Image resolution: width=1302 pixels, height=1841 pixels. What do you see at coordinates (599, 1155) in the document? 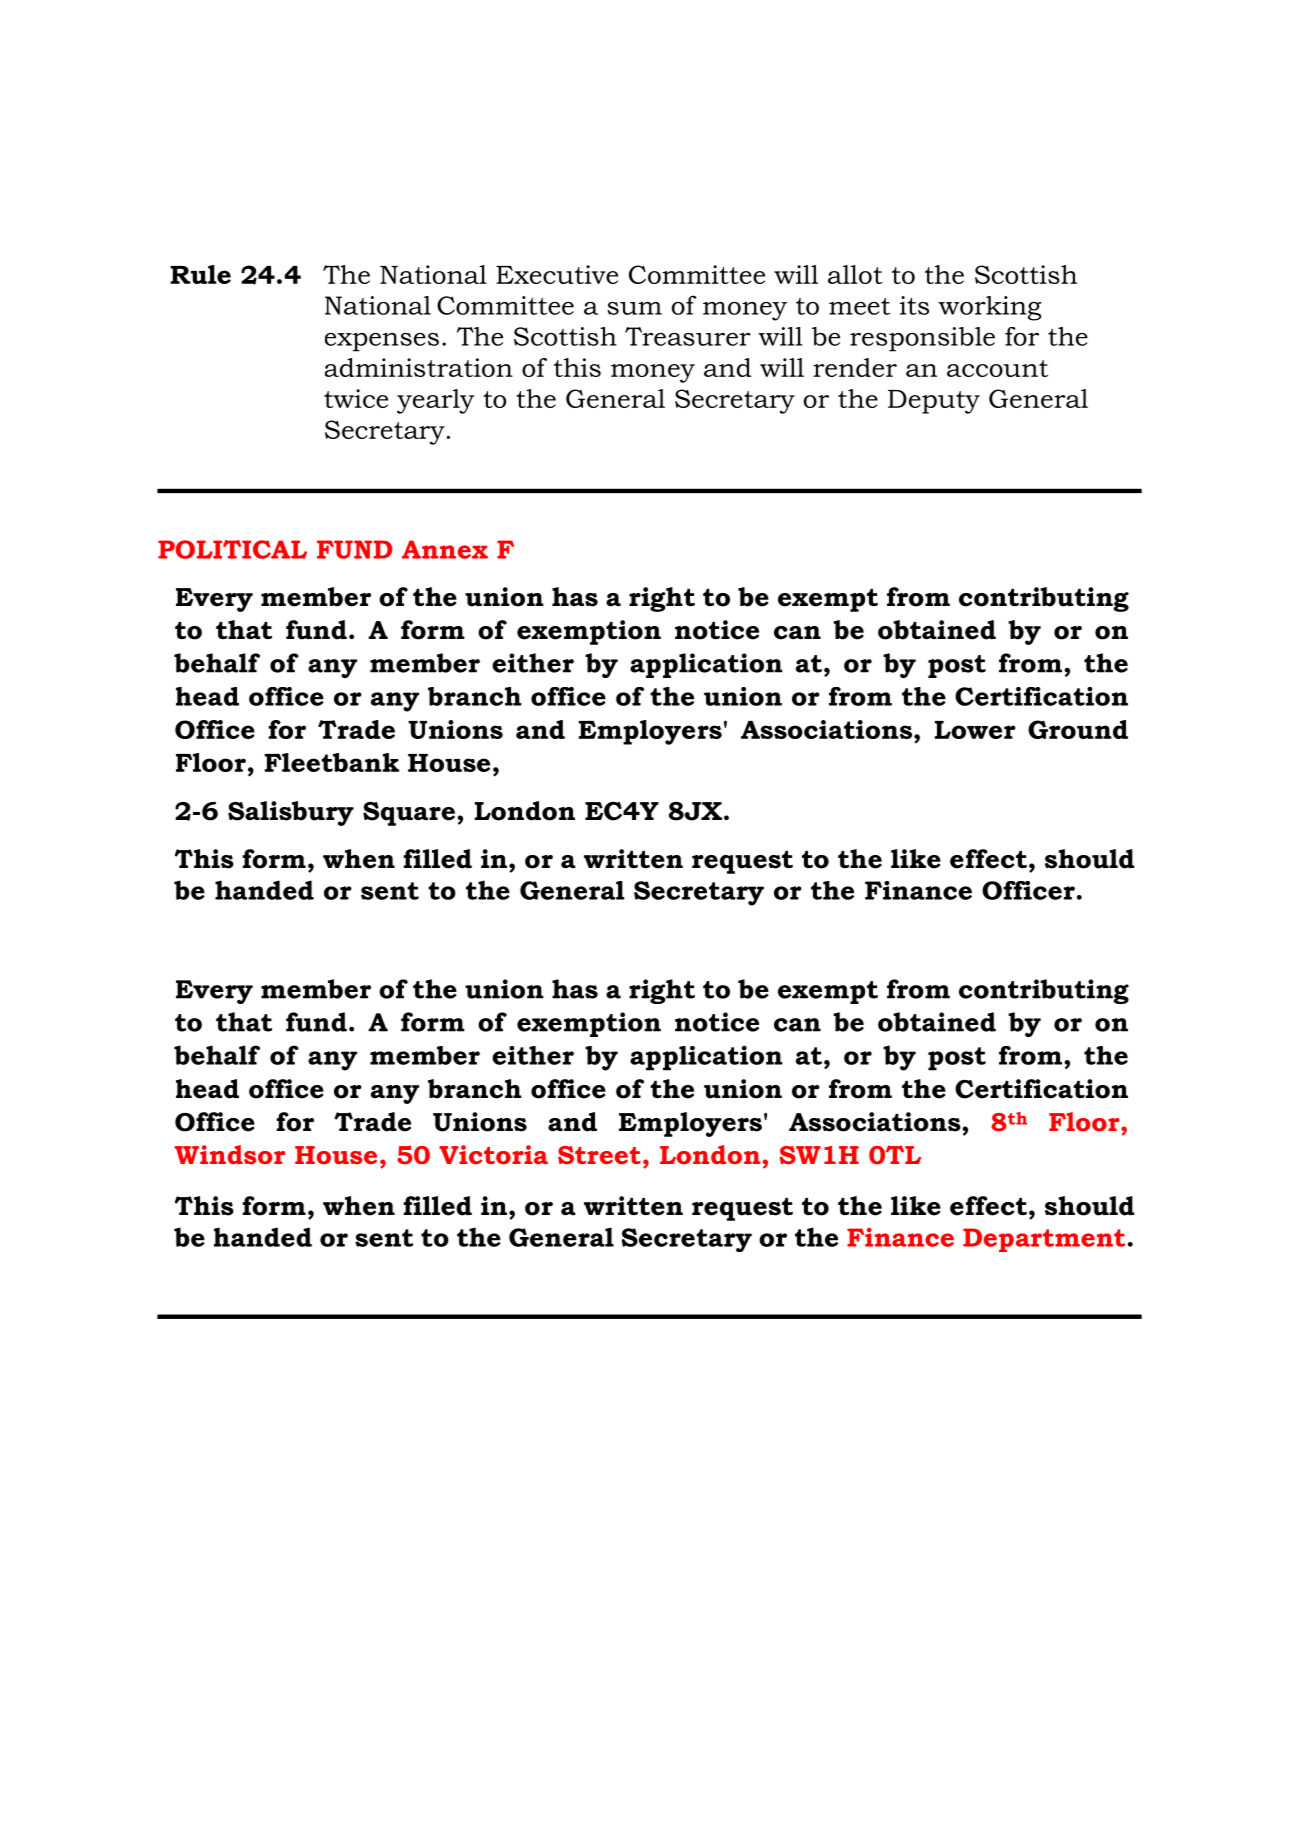
I see `Street` at bounding box center [599, 1155].
